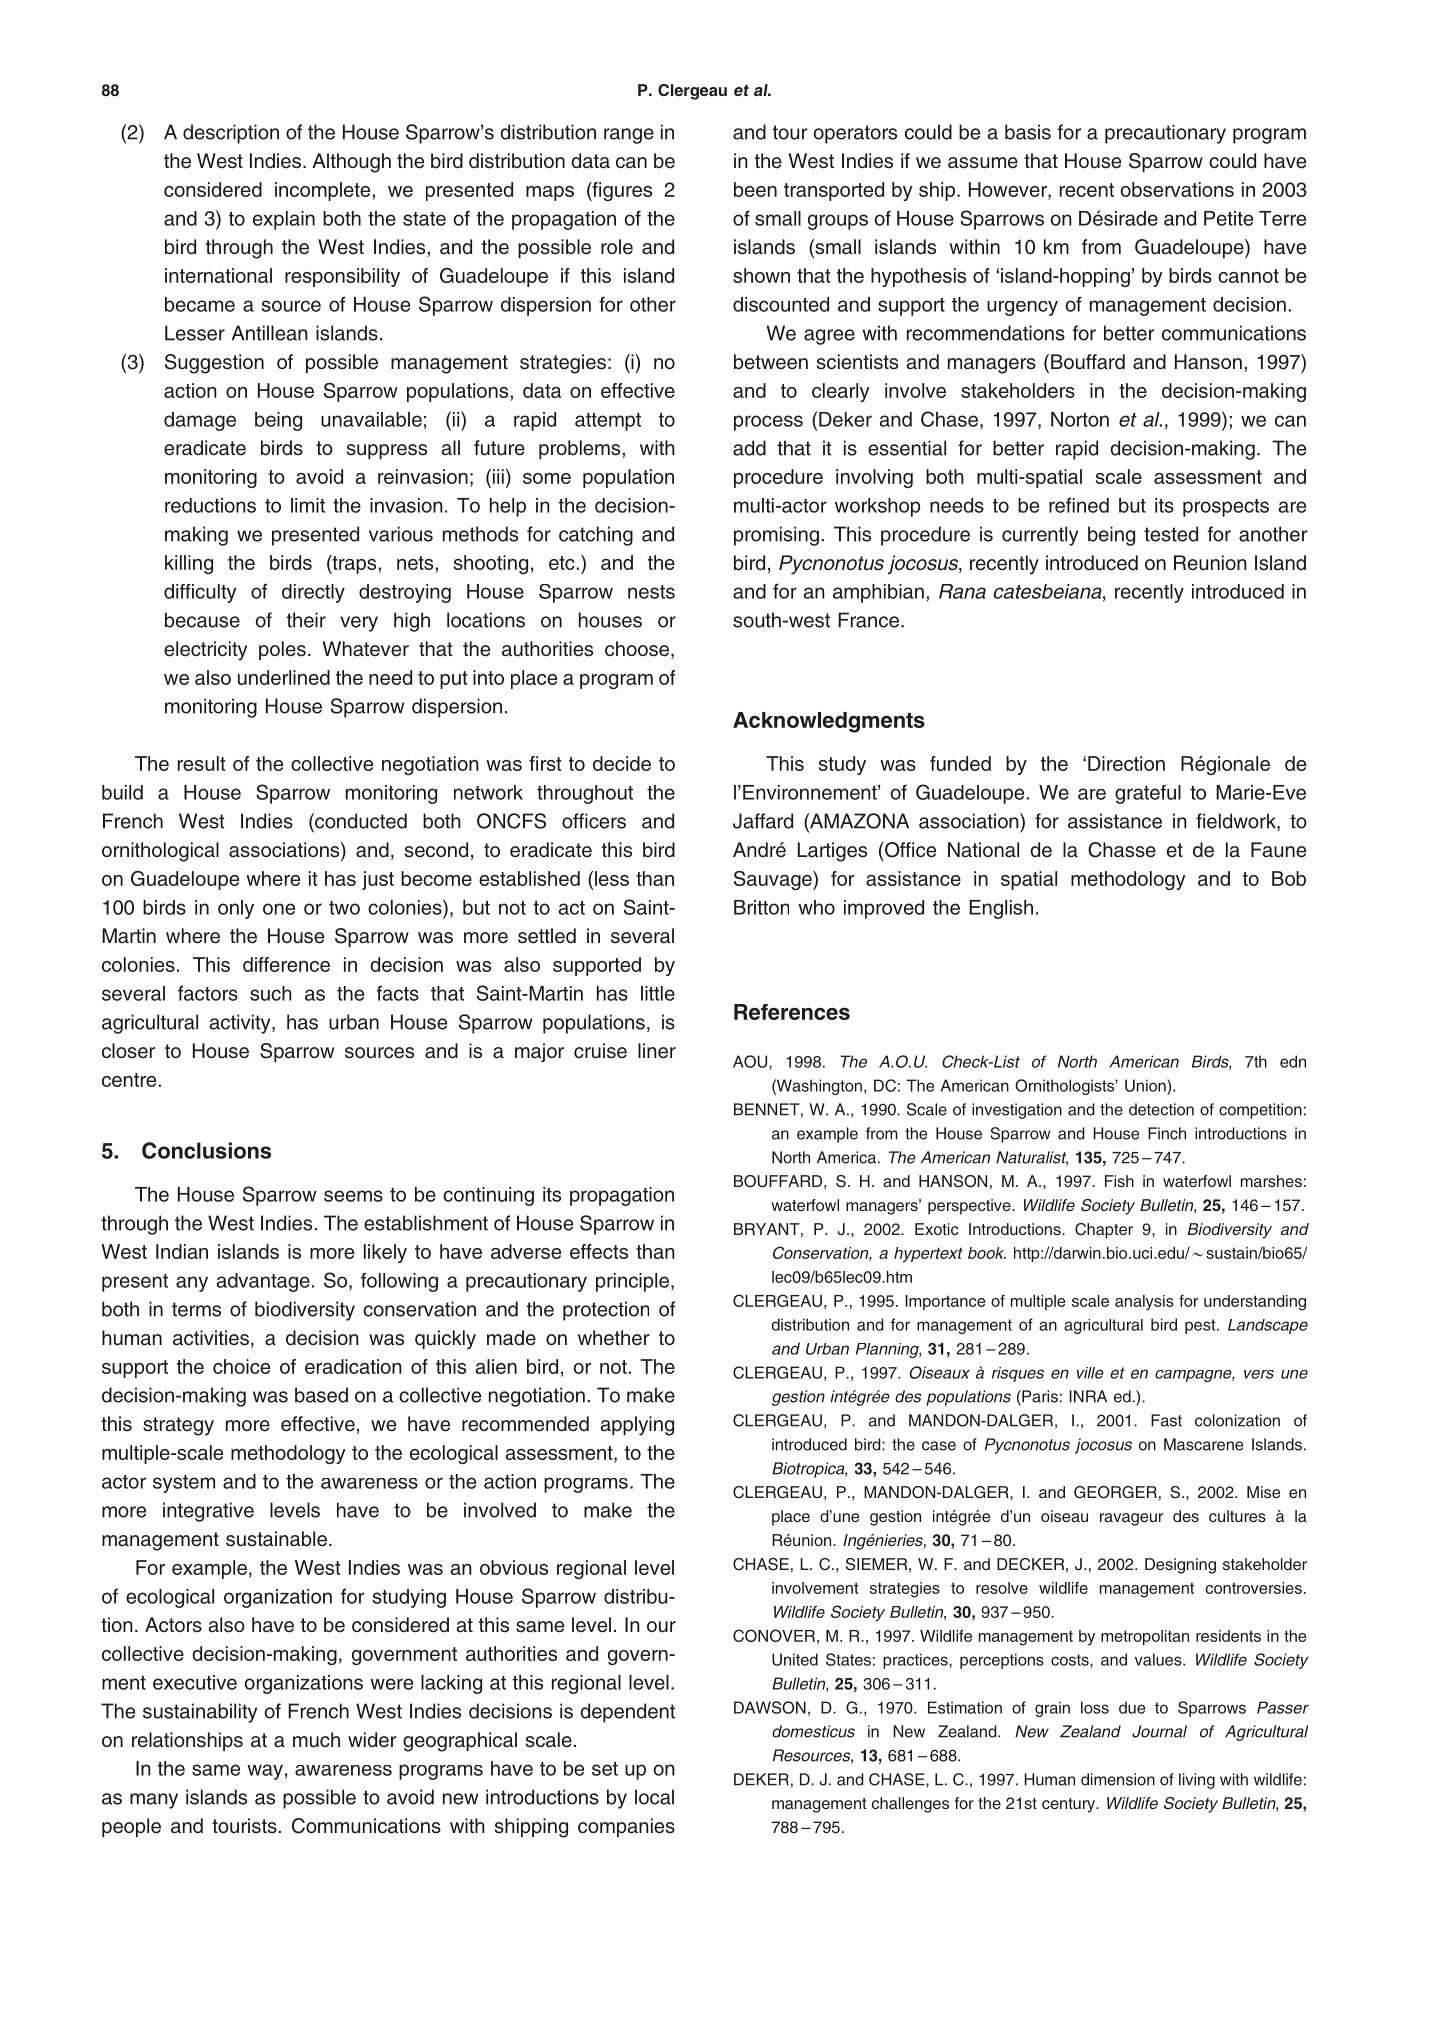 The image size is (1429, 2022). What do you see at coordinates (263, 1282) in the page?
I see `advantage` at bounding box center [263, 1282].
